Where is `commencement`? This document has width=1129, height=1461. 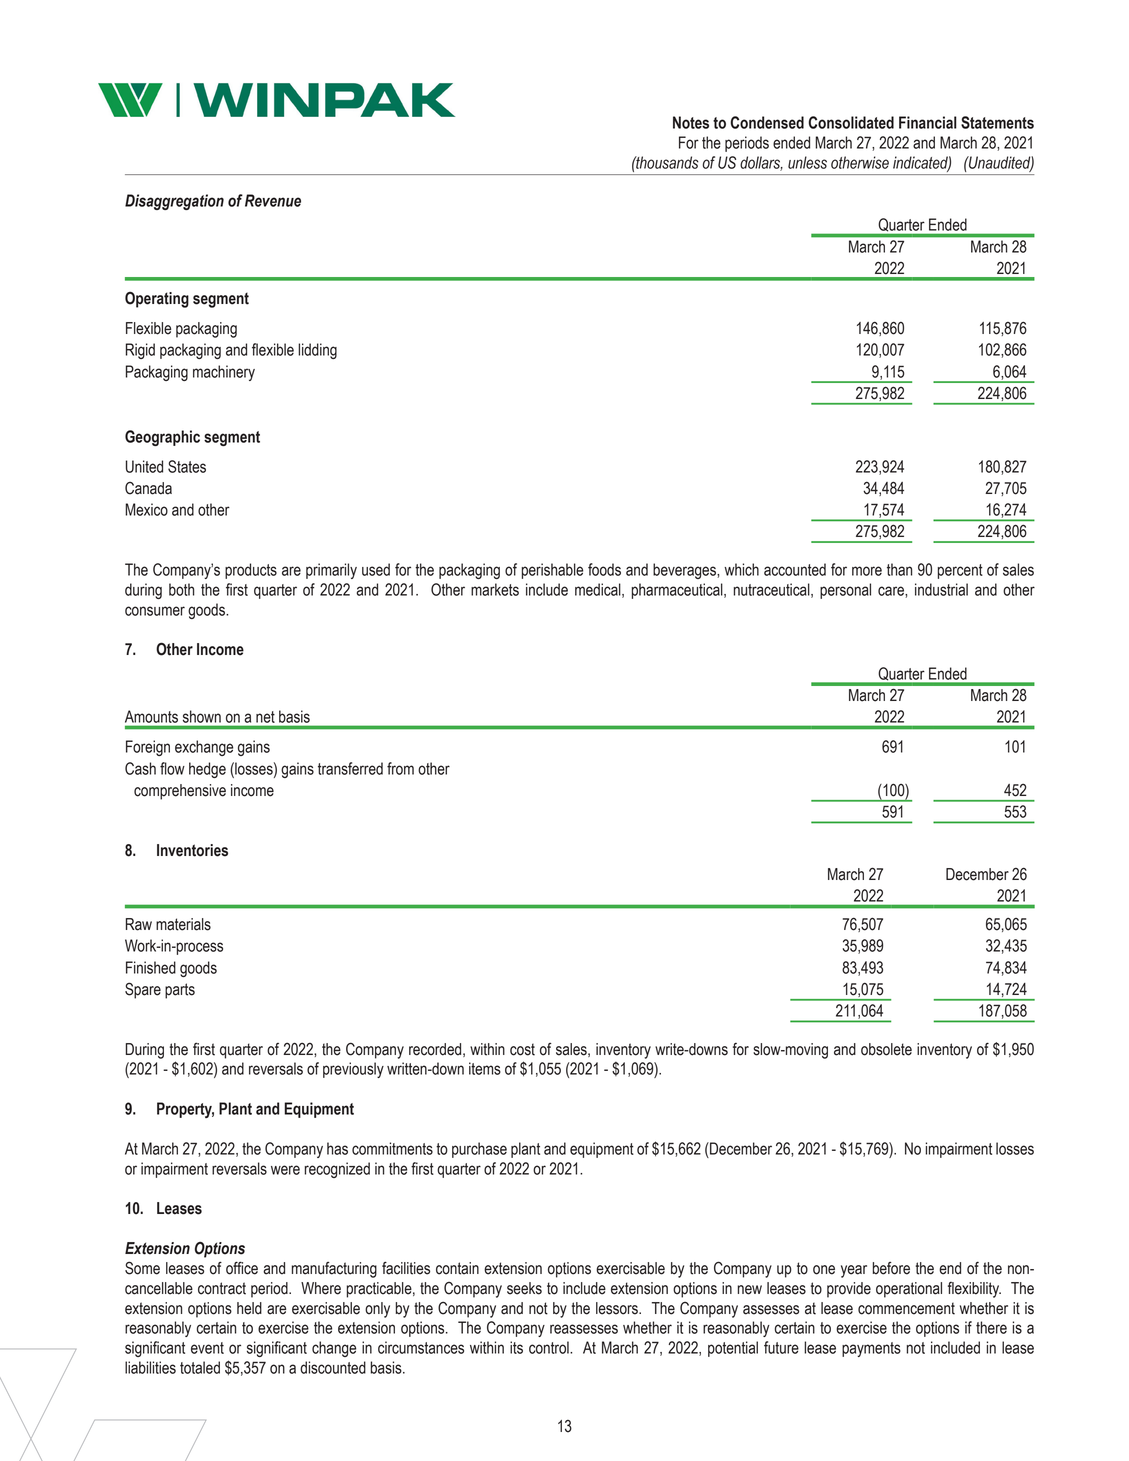 commencement is located at coordinates (906, 1308).
